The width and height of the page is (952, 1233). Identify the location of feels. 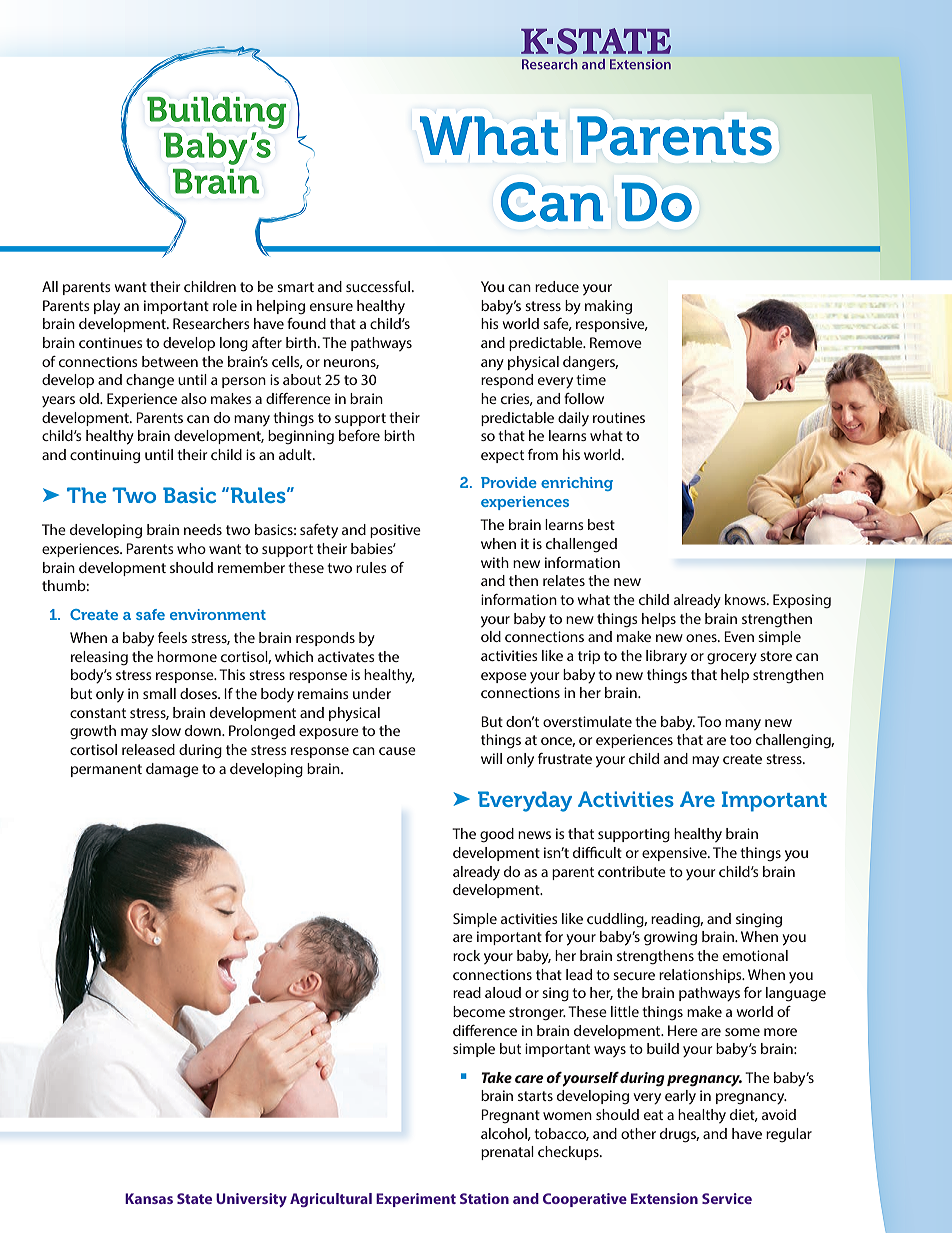
(172, 637).
